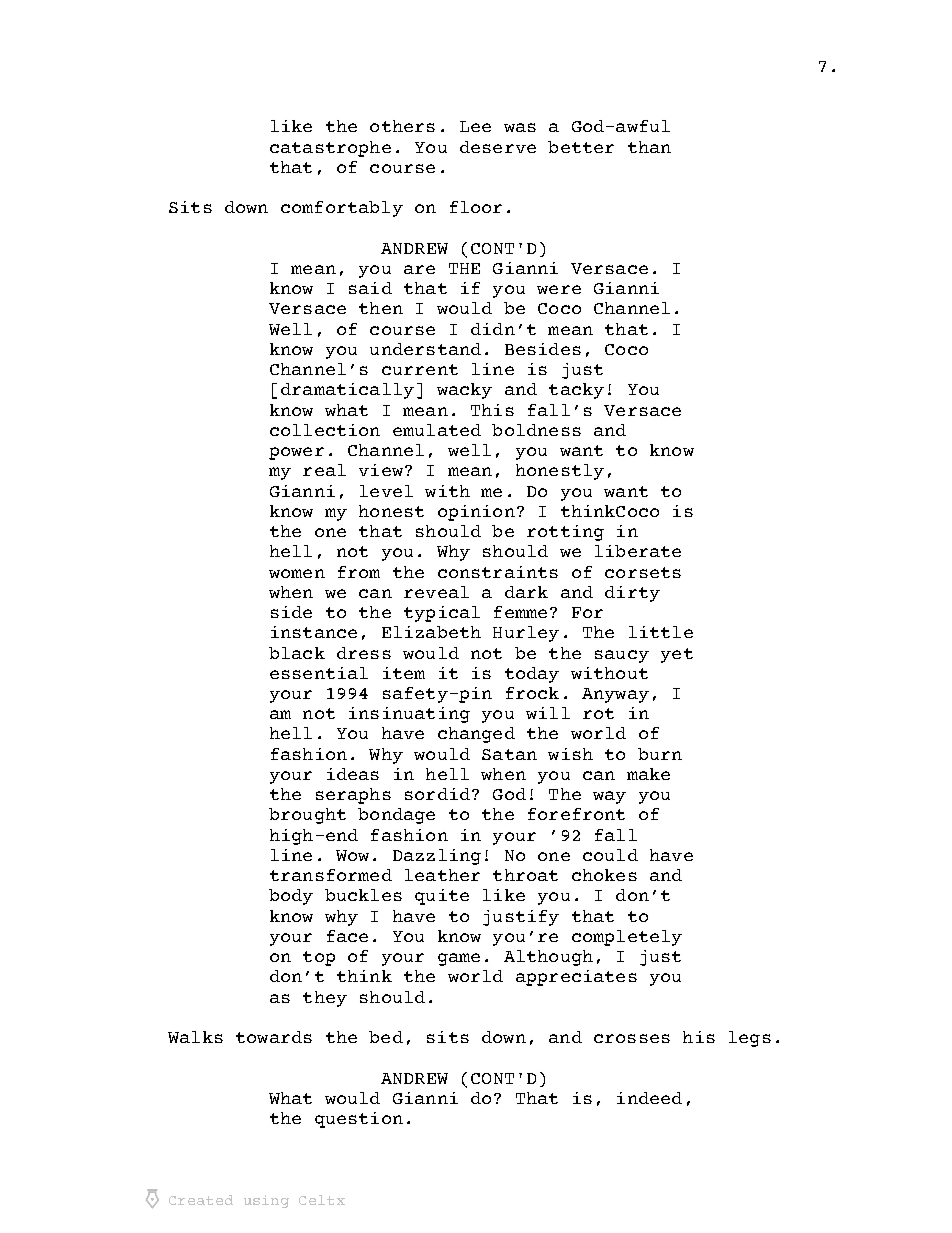  I want to click on black, so click(297, 653).
